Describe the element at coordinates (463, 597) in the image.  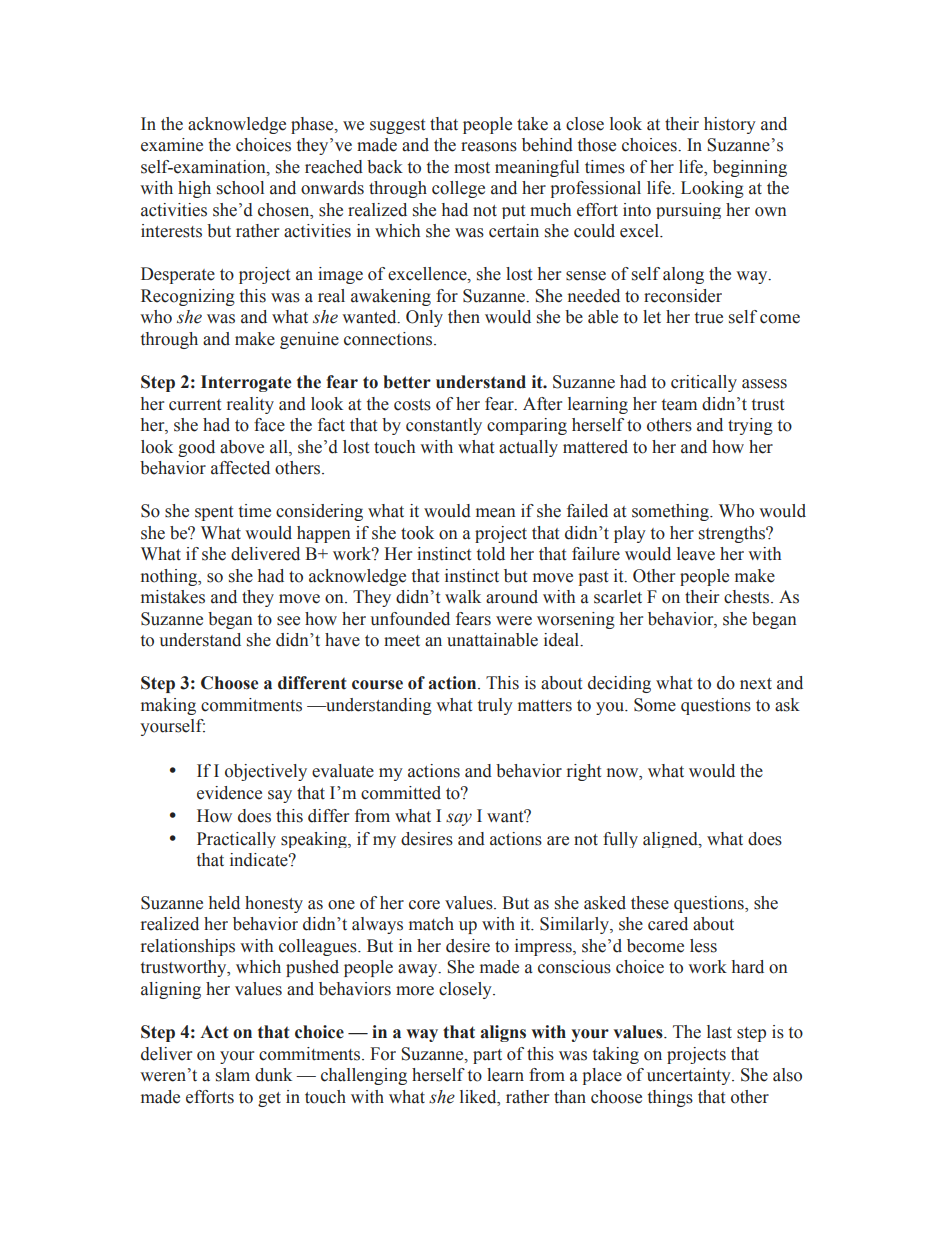
I see `walk` at that location.
